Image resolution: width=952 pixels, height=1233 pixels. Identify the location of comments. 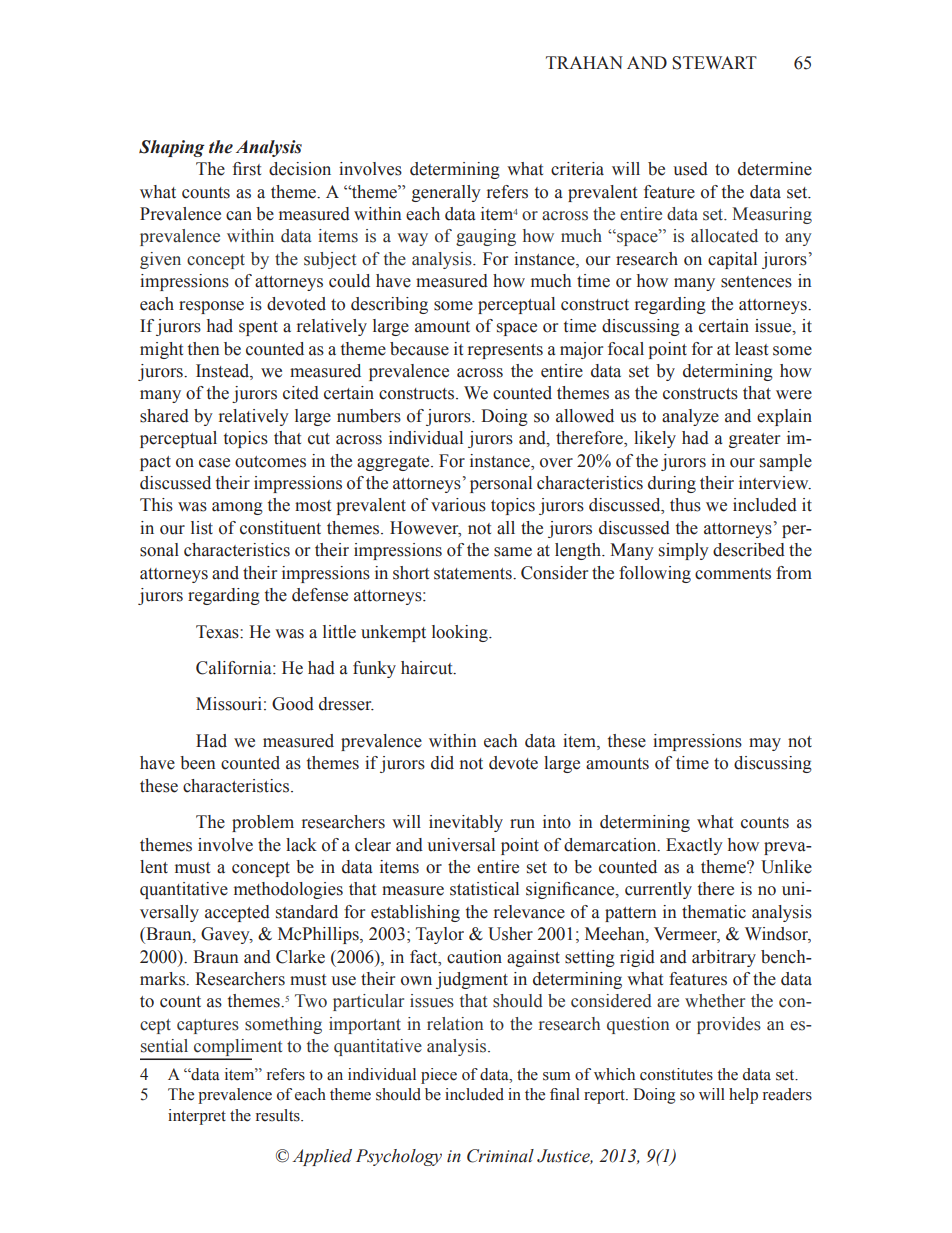
(733, 574).
